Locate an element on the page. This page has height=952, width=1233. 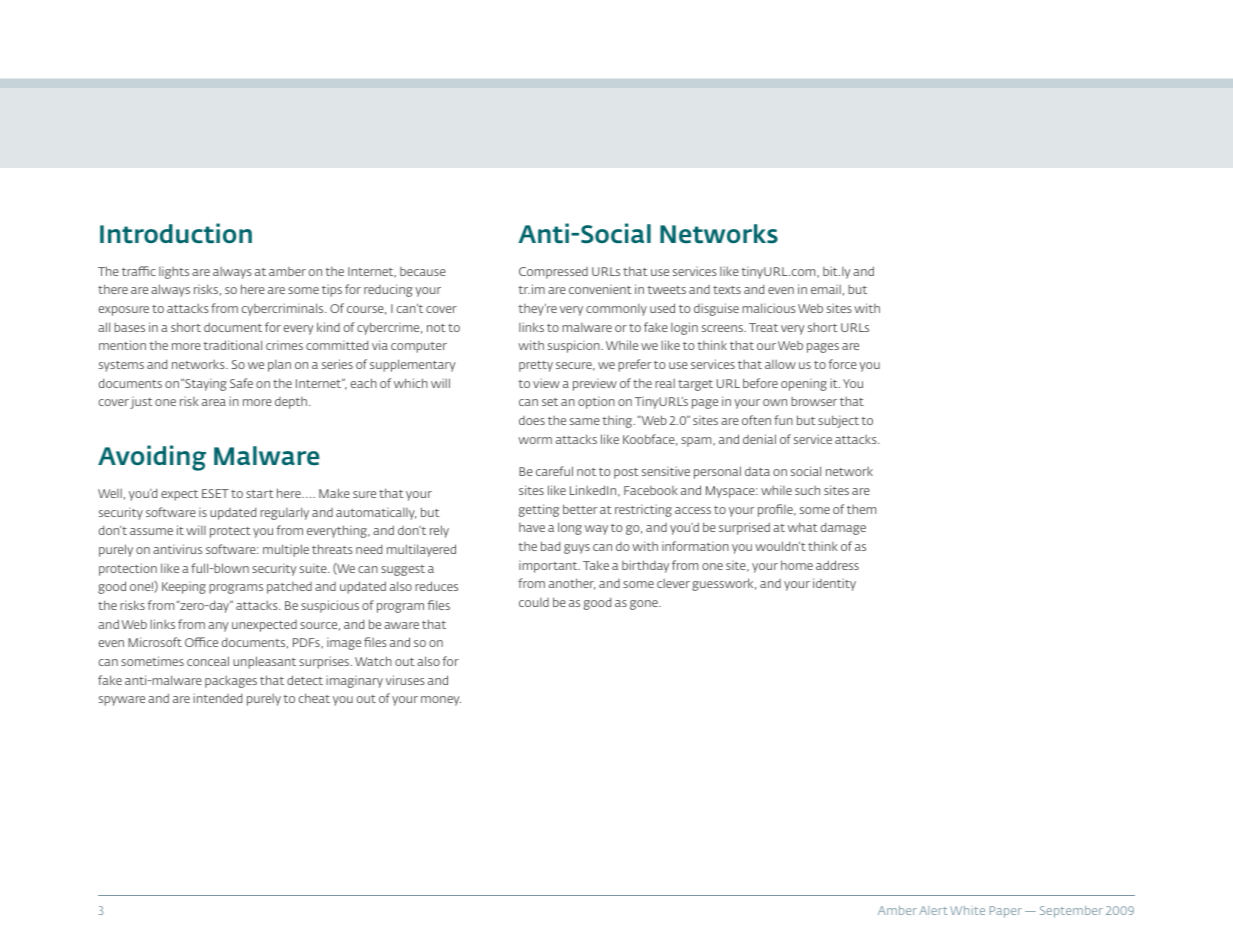
lights is located at coordinates (174, 272).
